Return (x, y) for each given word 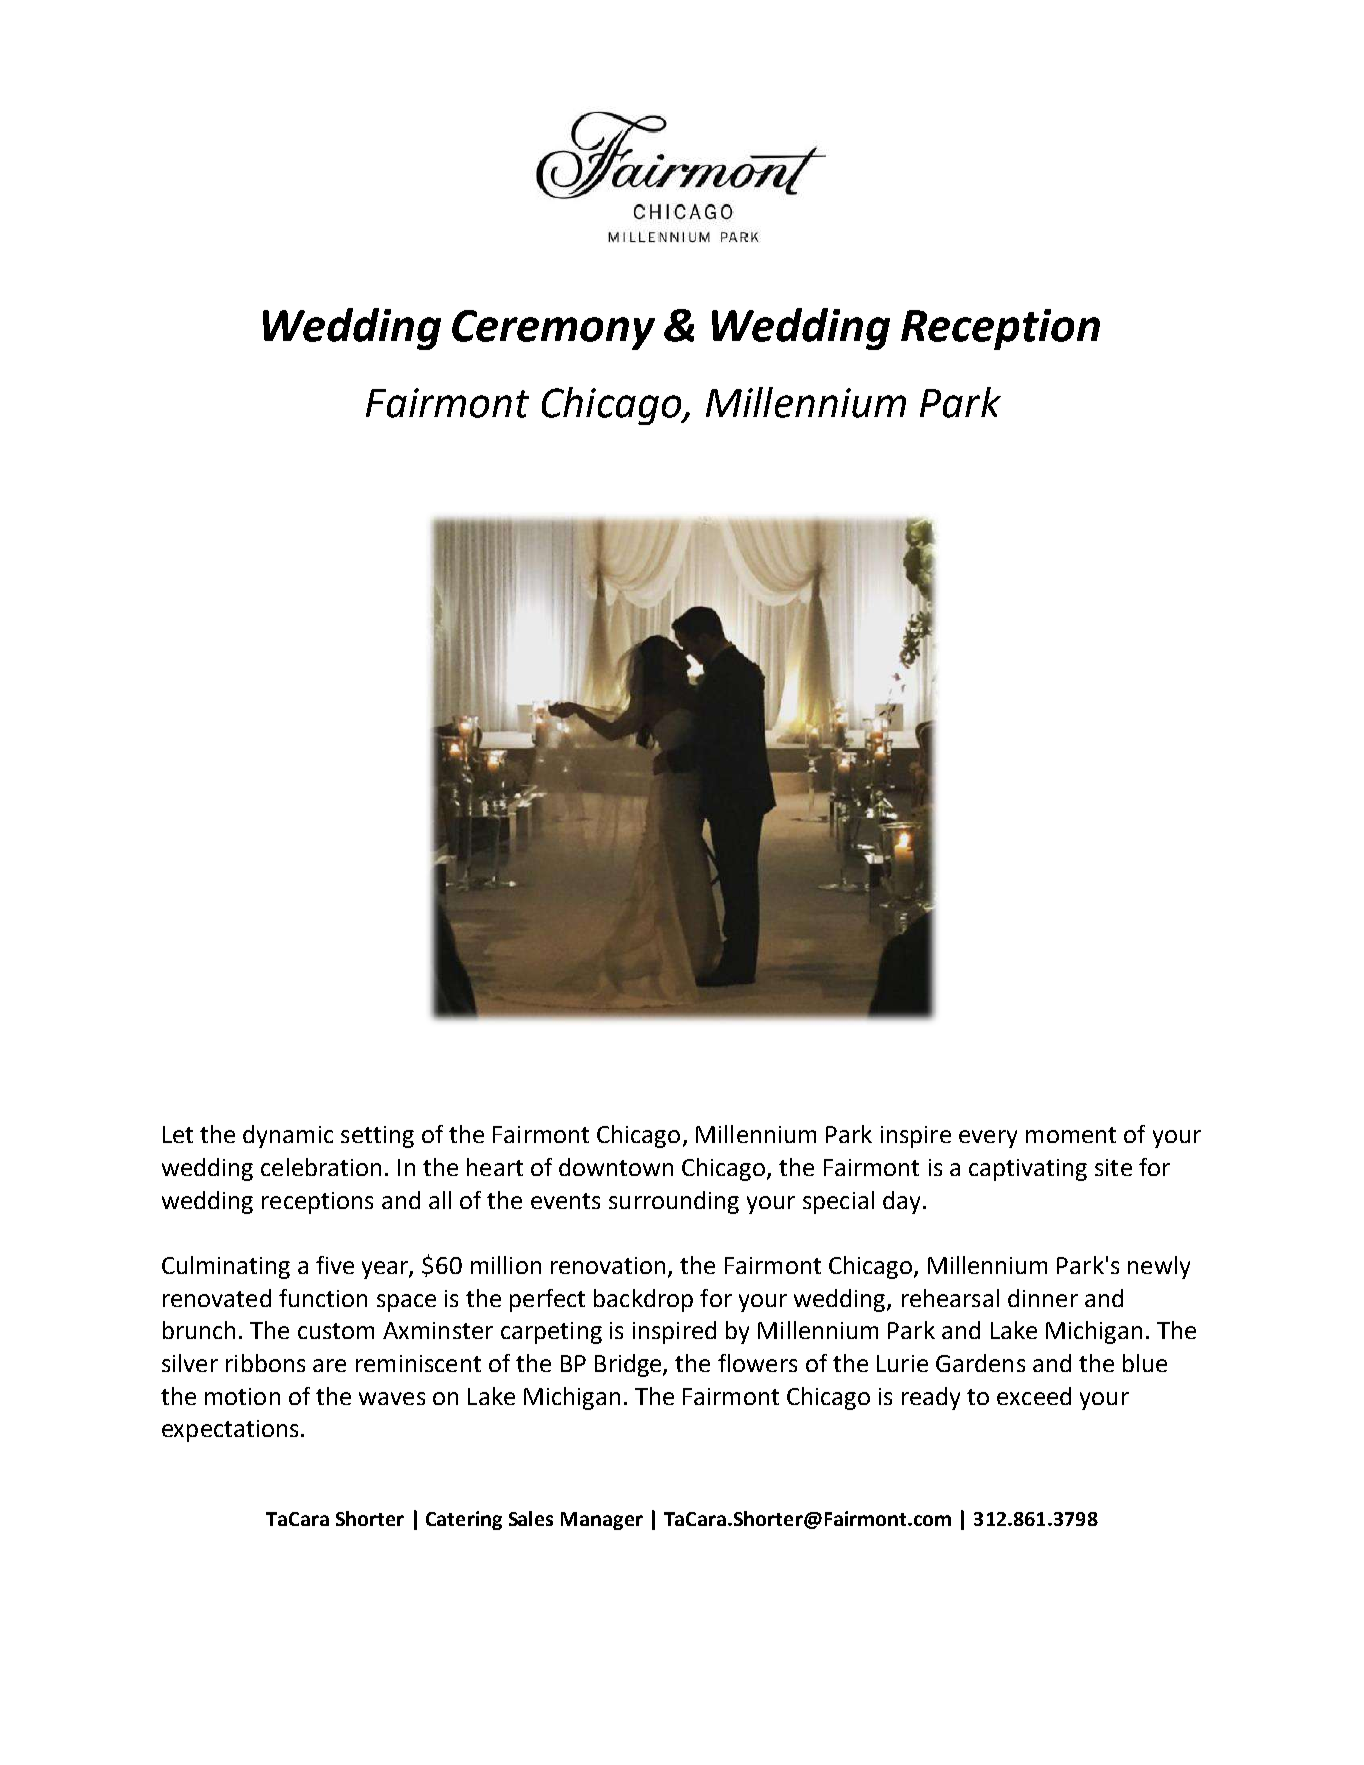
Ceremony (553, 330)
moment (1071, 1135)
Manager (602, 1521)
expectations (230, 1431)
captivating (1028, 1170)
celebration (321, 1167)
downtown (616, 1167)
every (988, 1139)
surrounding (674, 1202)
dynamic (288, 1136)
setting (377, 1137)
